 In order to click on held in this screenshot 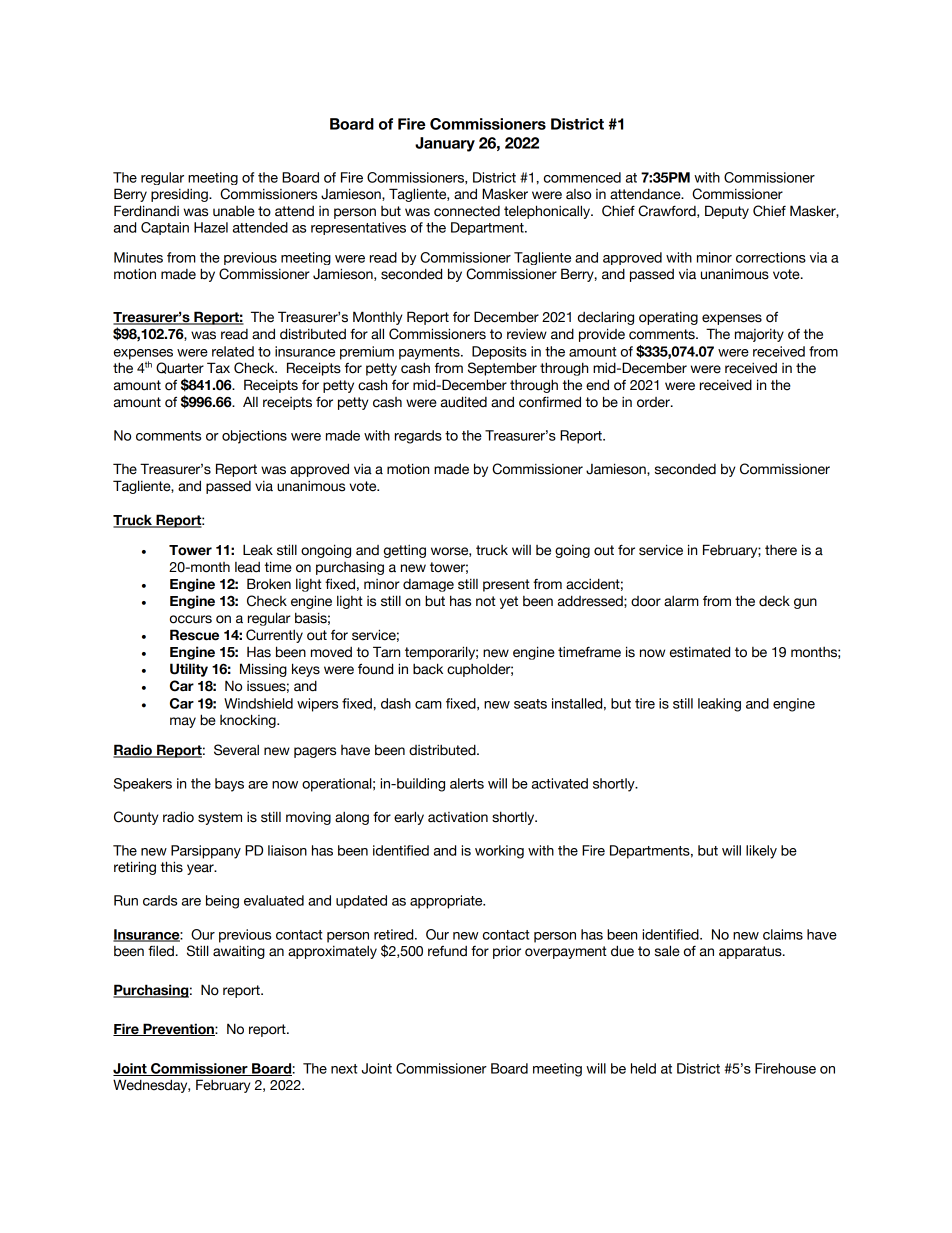, I will do `click(643, 1068)`.
